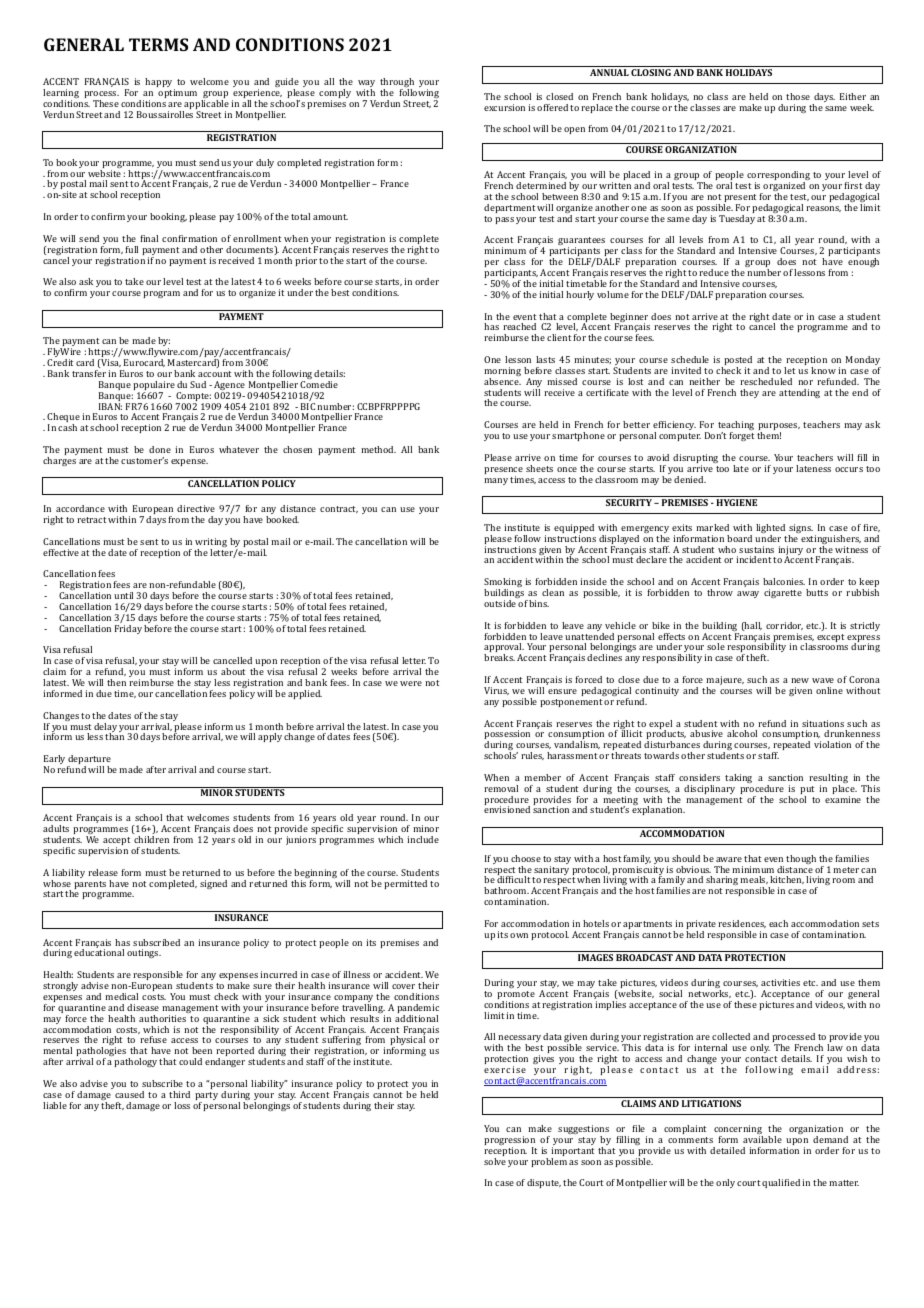  I want to click on loss, so click(182, 1105).
